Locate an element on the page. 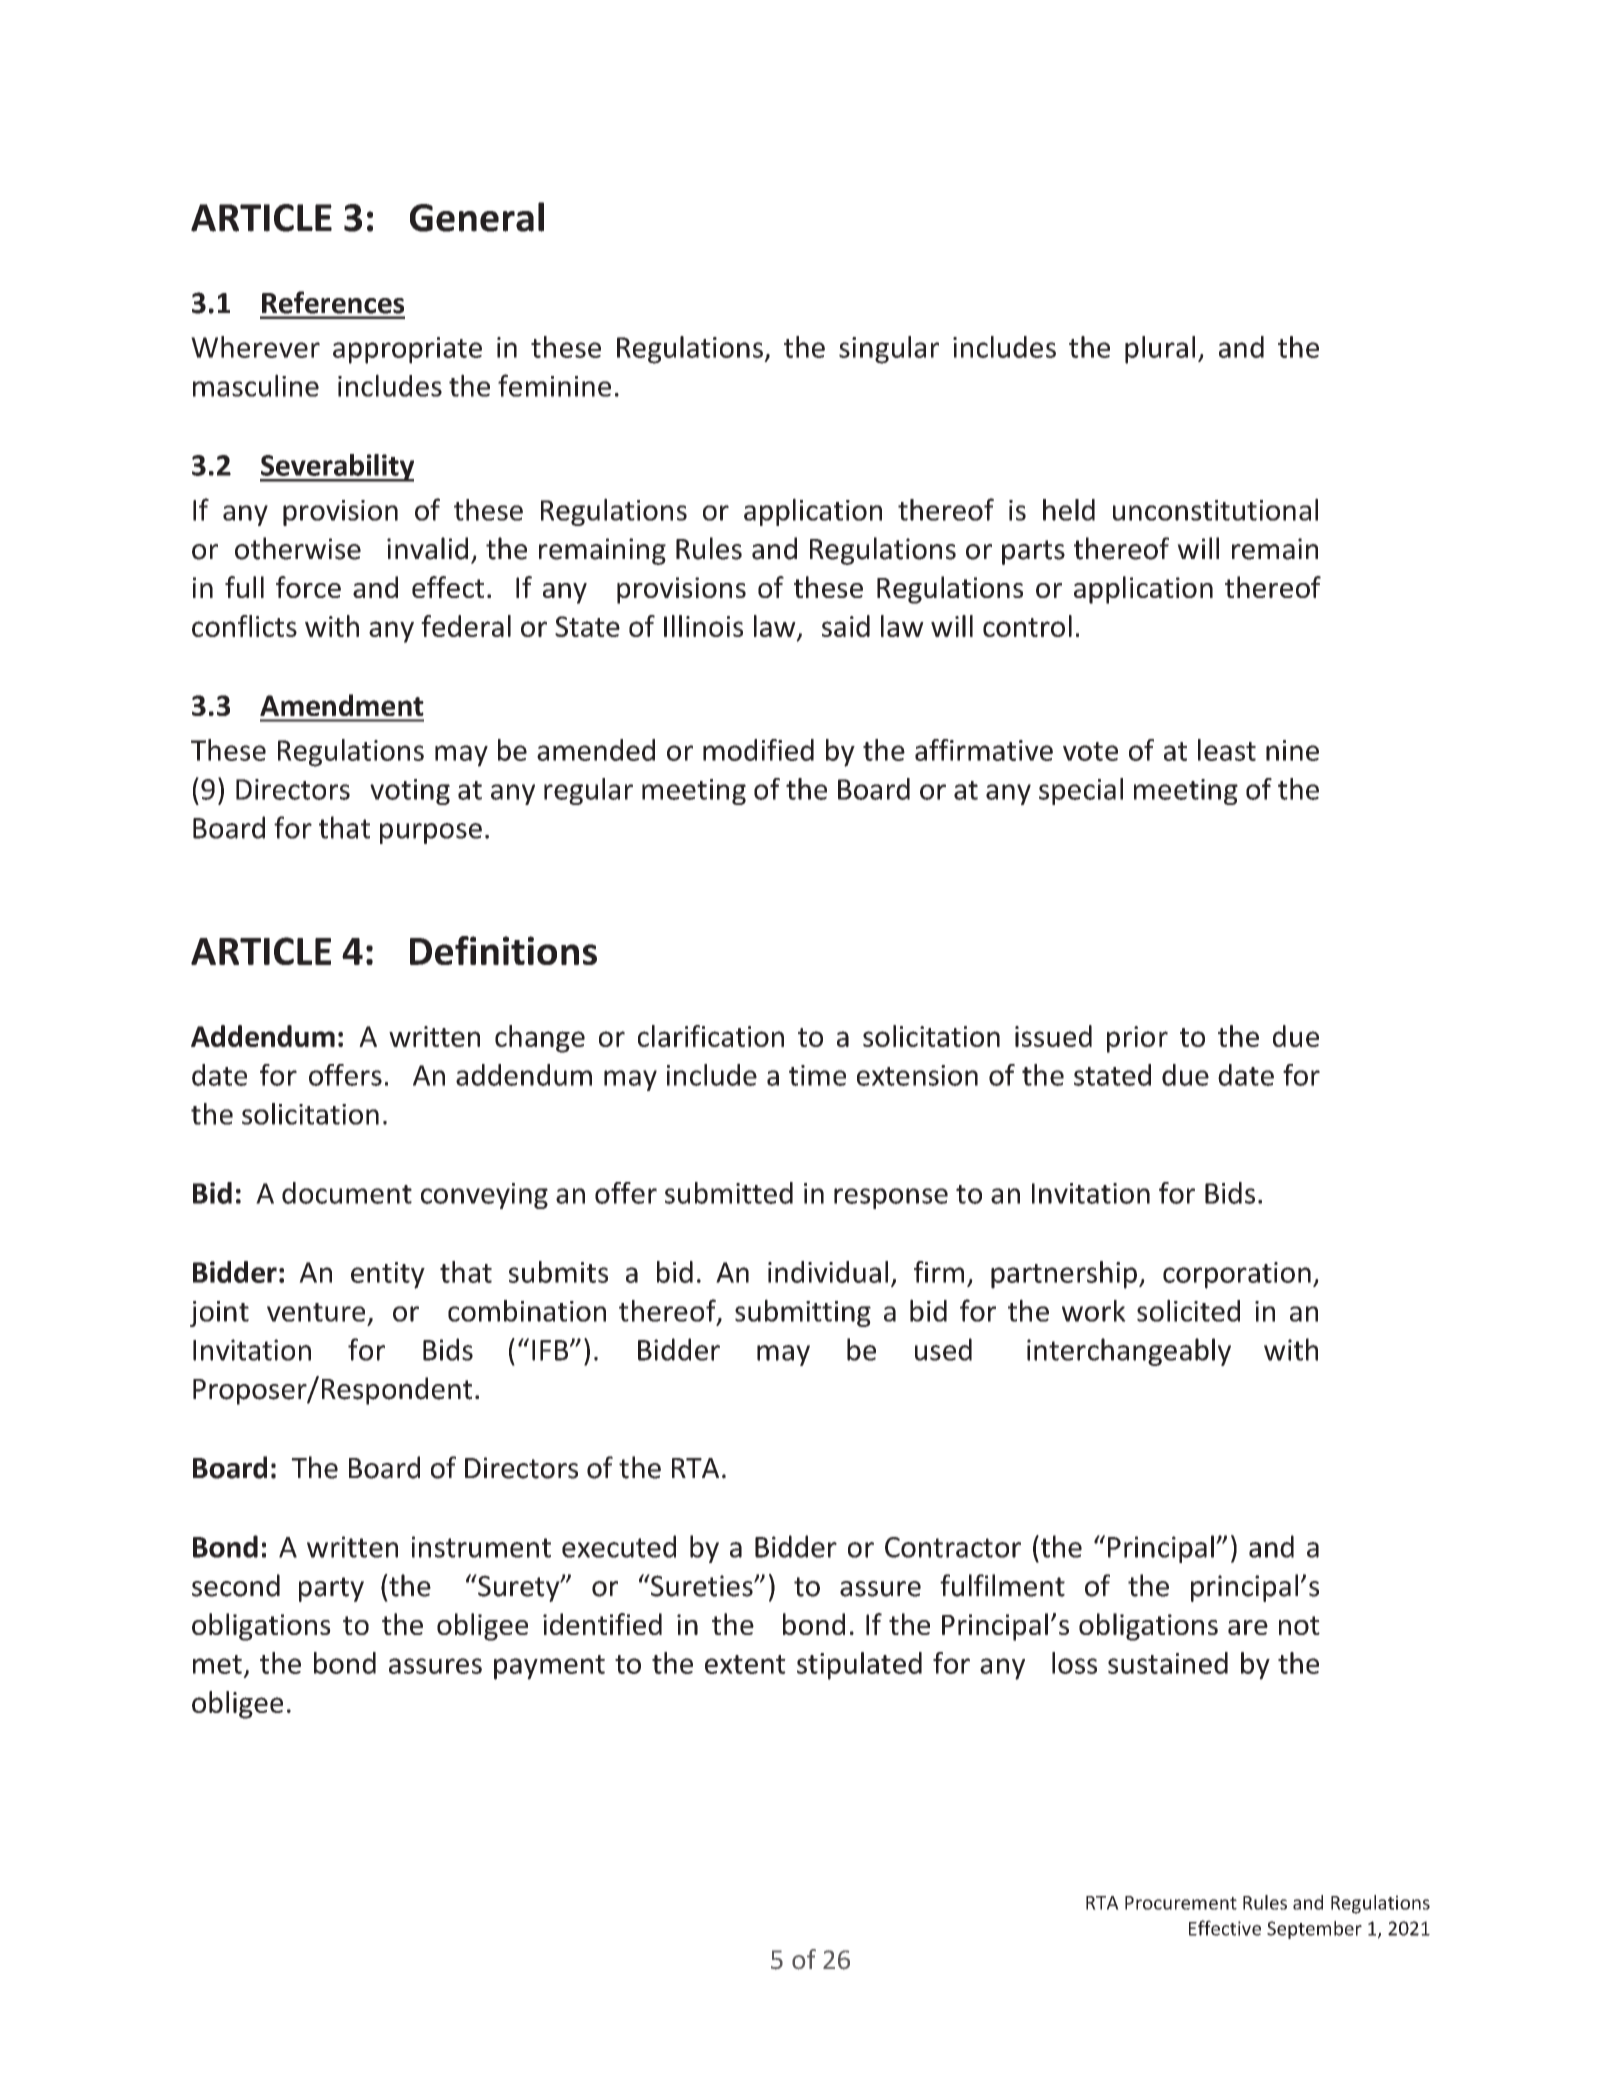  least is located at coordinates (1227, 750).
